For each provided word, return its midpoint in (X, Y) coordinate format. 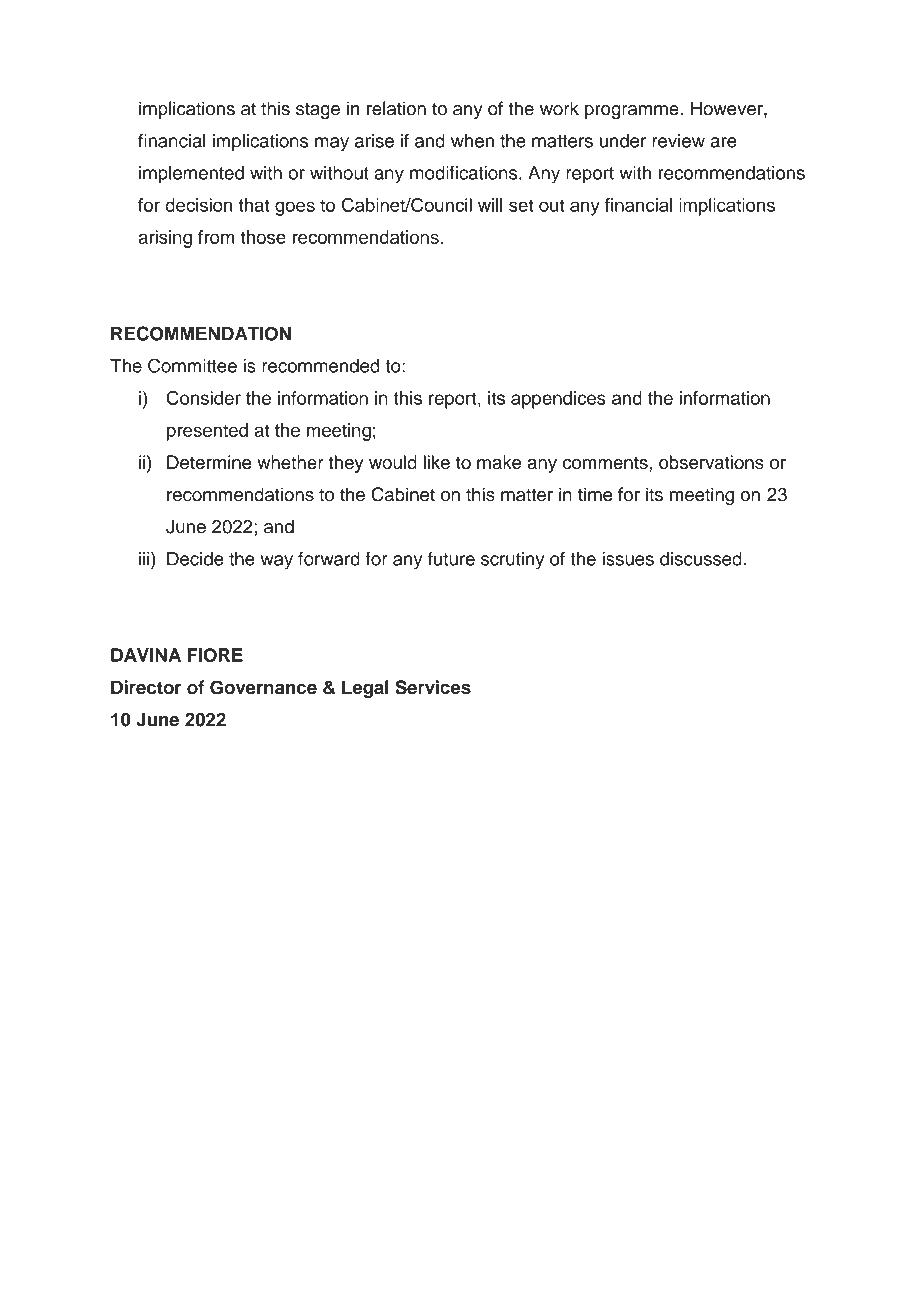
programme (633, 112)
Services (433, 687)
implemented (191, 175)
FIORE (215, 655)
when (472, 141)
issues (628, 559)
